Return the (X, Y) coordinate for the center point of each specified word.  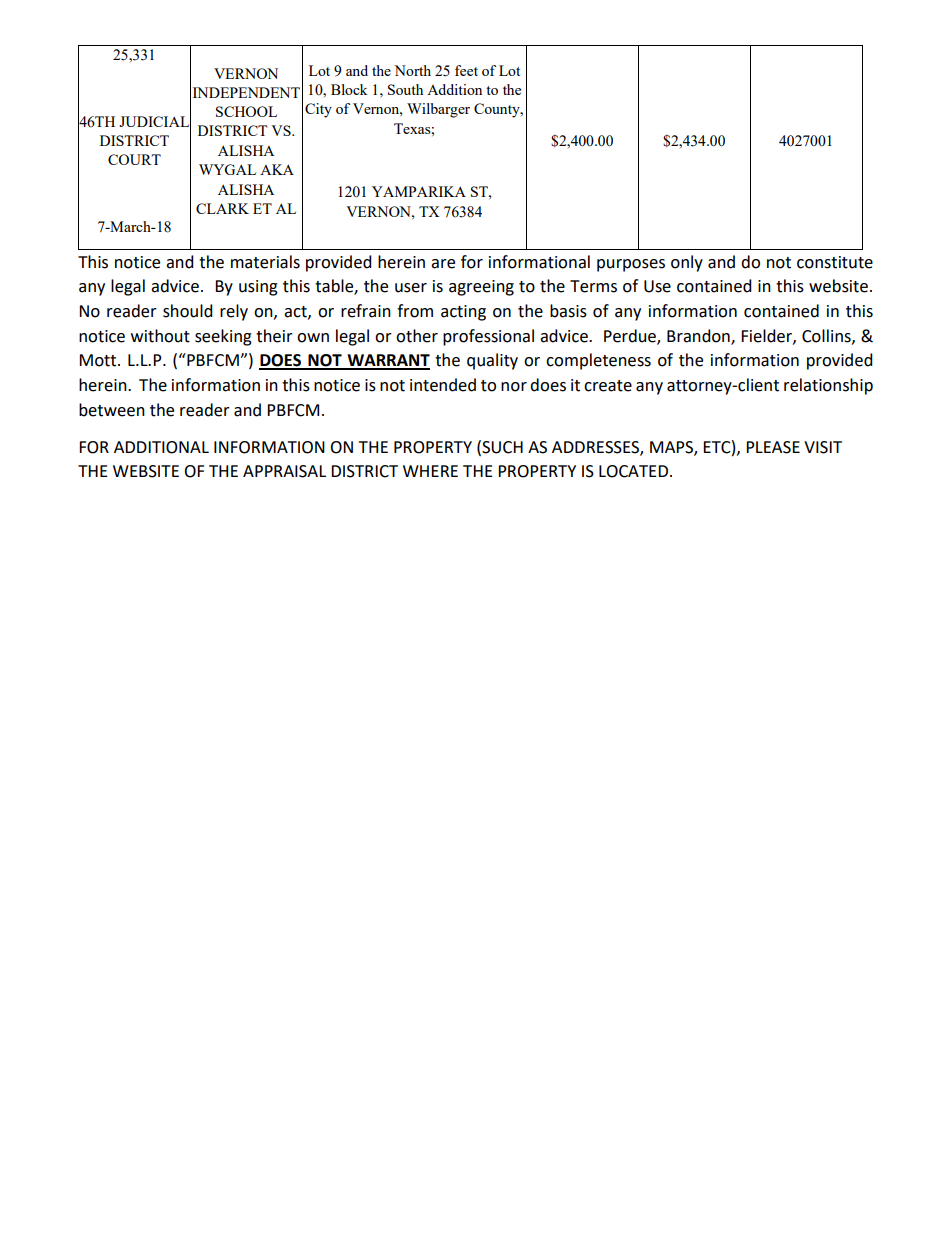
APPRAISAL (284, 471)
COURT (134, 159)
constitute (835, 262)
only (687, 263)
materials (265, 262)
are (443, 264)
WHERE (430, 471)
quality (492, 361)
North (412, 70)
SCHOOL (246, 111)
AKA (277, 169)
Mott (99, 360)
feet (466, 70)
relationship (828, 386)
